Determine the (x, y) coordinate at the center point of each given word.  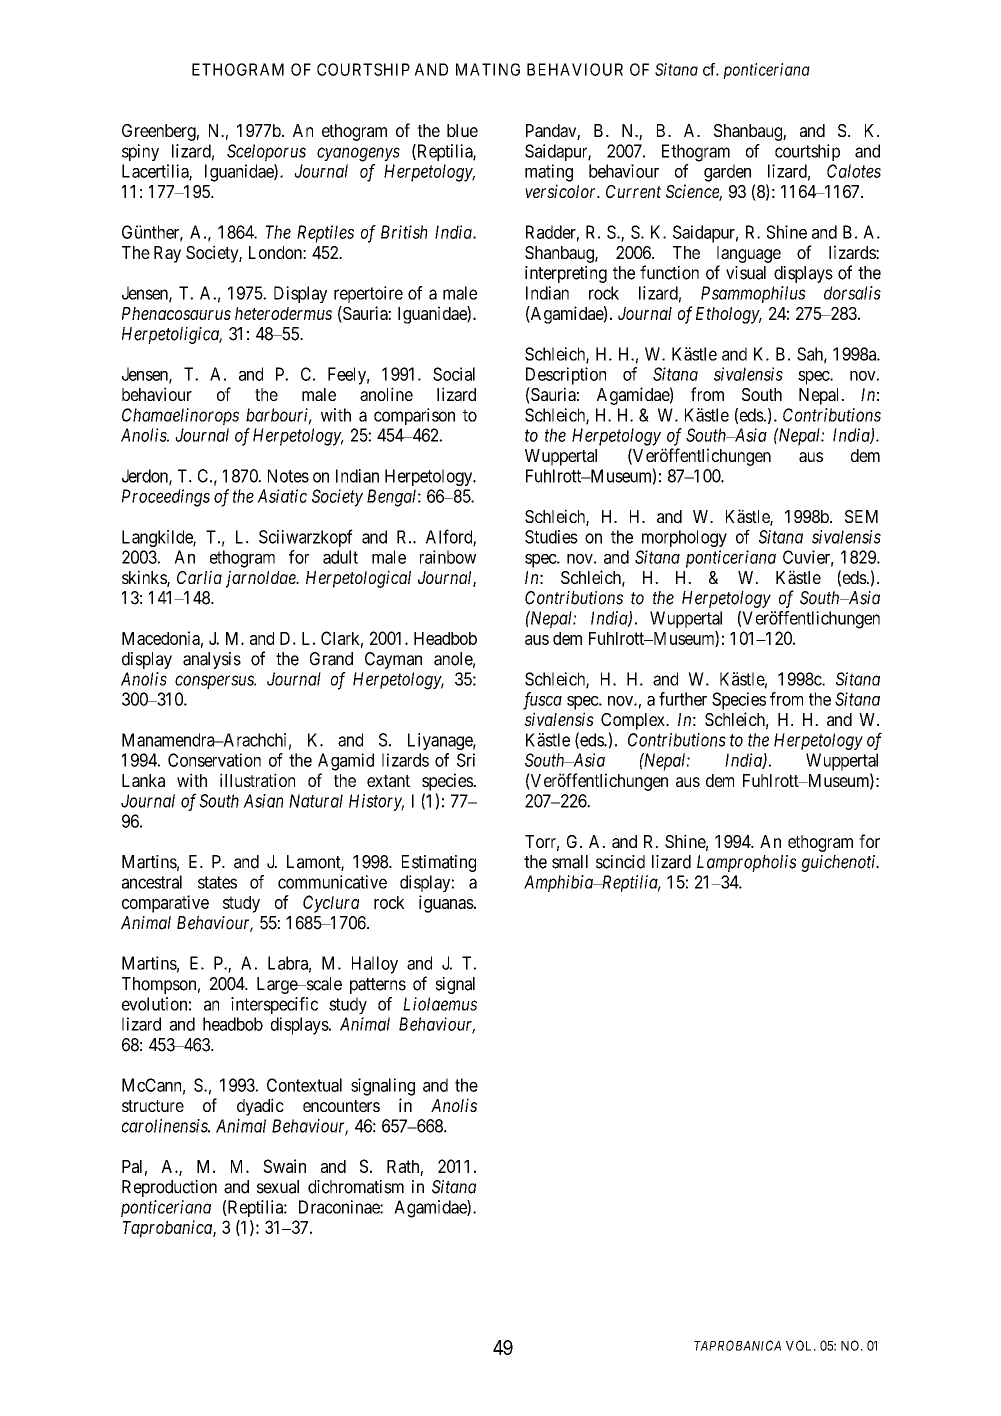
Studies (551, 537)
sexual (278, 1187)
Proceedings (166, 498)
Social (454, 374)
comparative (165, 904)
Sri (466, 760)
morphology (684, 538)
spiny (140, 152)
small (570, 862)
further (683, 699)
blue (462, 130)
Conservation (214, 760)
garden (727, 173)
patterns (378, 986)
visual (746, 273)
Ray (167, 254)
